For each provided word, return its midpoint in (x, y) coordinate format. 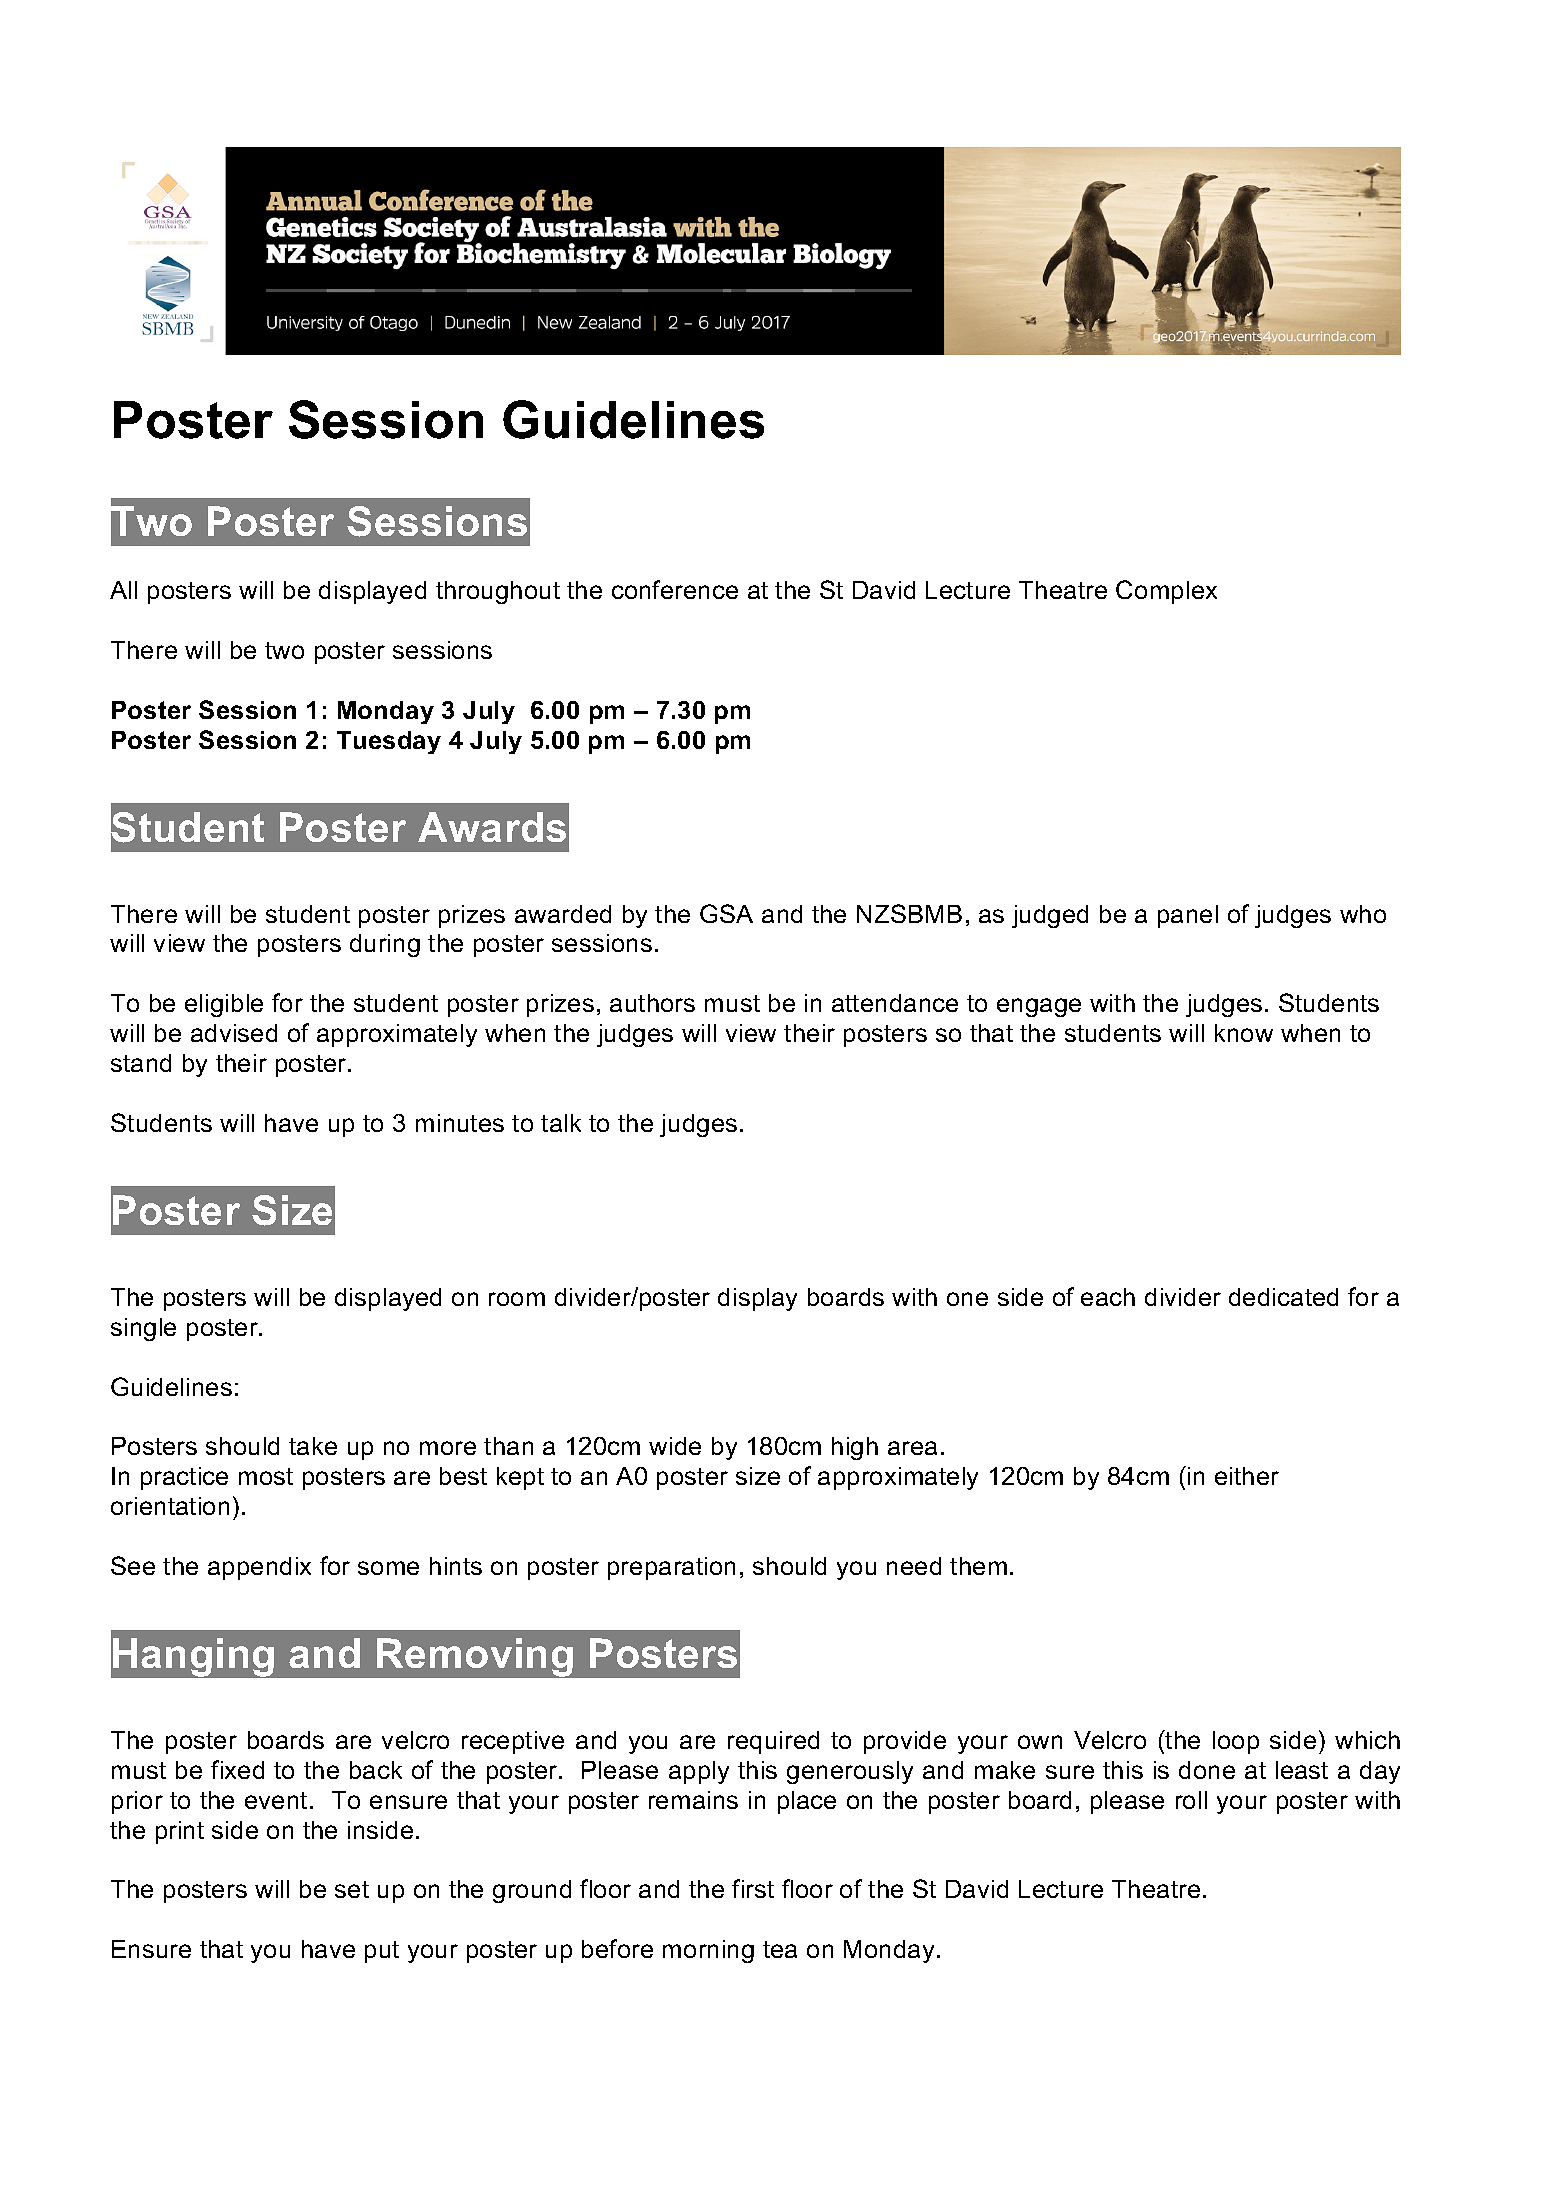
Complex (1166, 592)
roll (1191, 1800)
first (753, 1888)
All (123, 590)
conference (675, 589)
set (352, 1889)
